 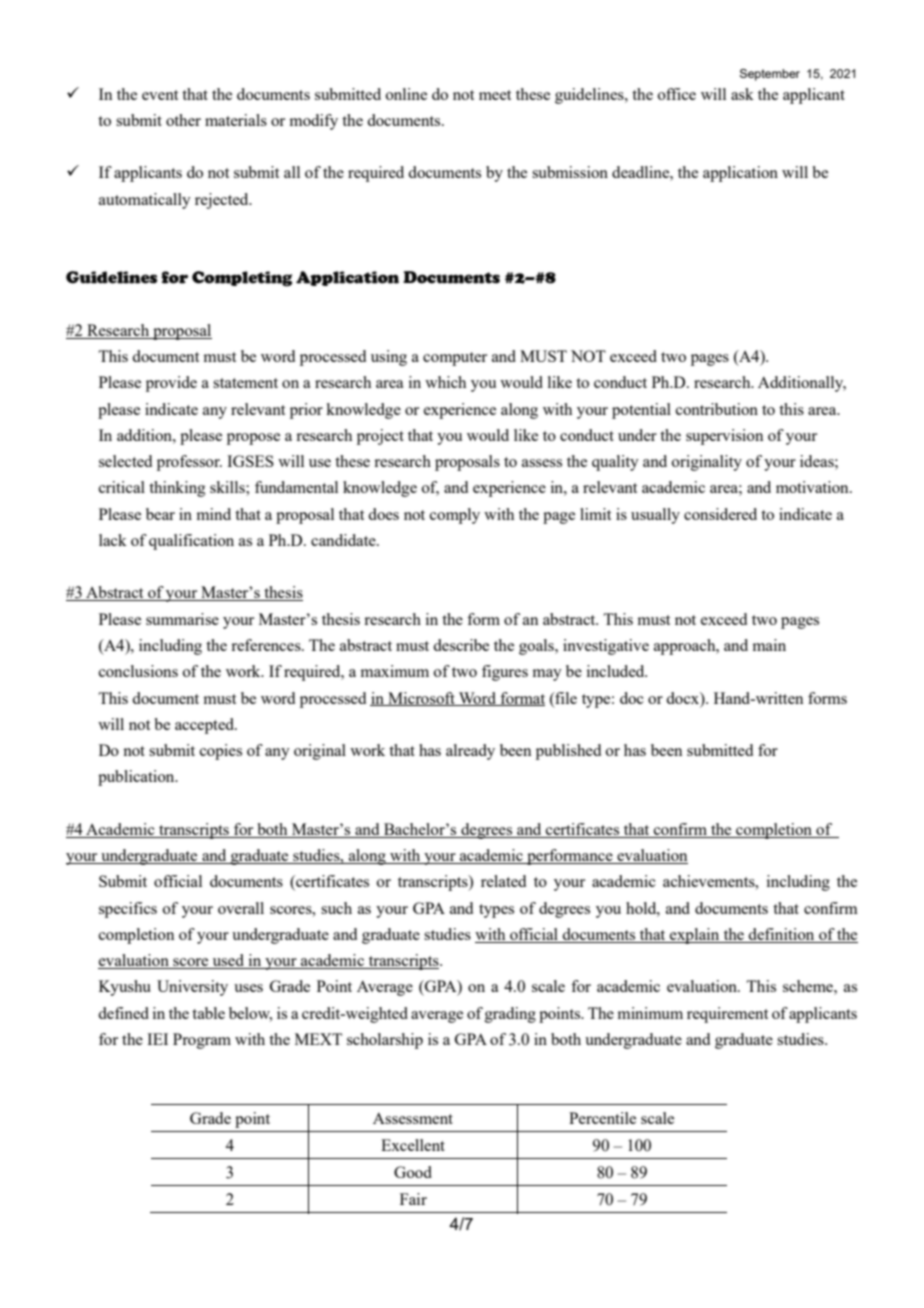 I want to click on describe, so click(x=461, y=645).
